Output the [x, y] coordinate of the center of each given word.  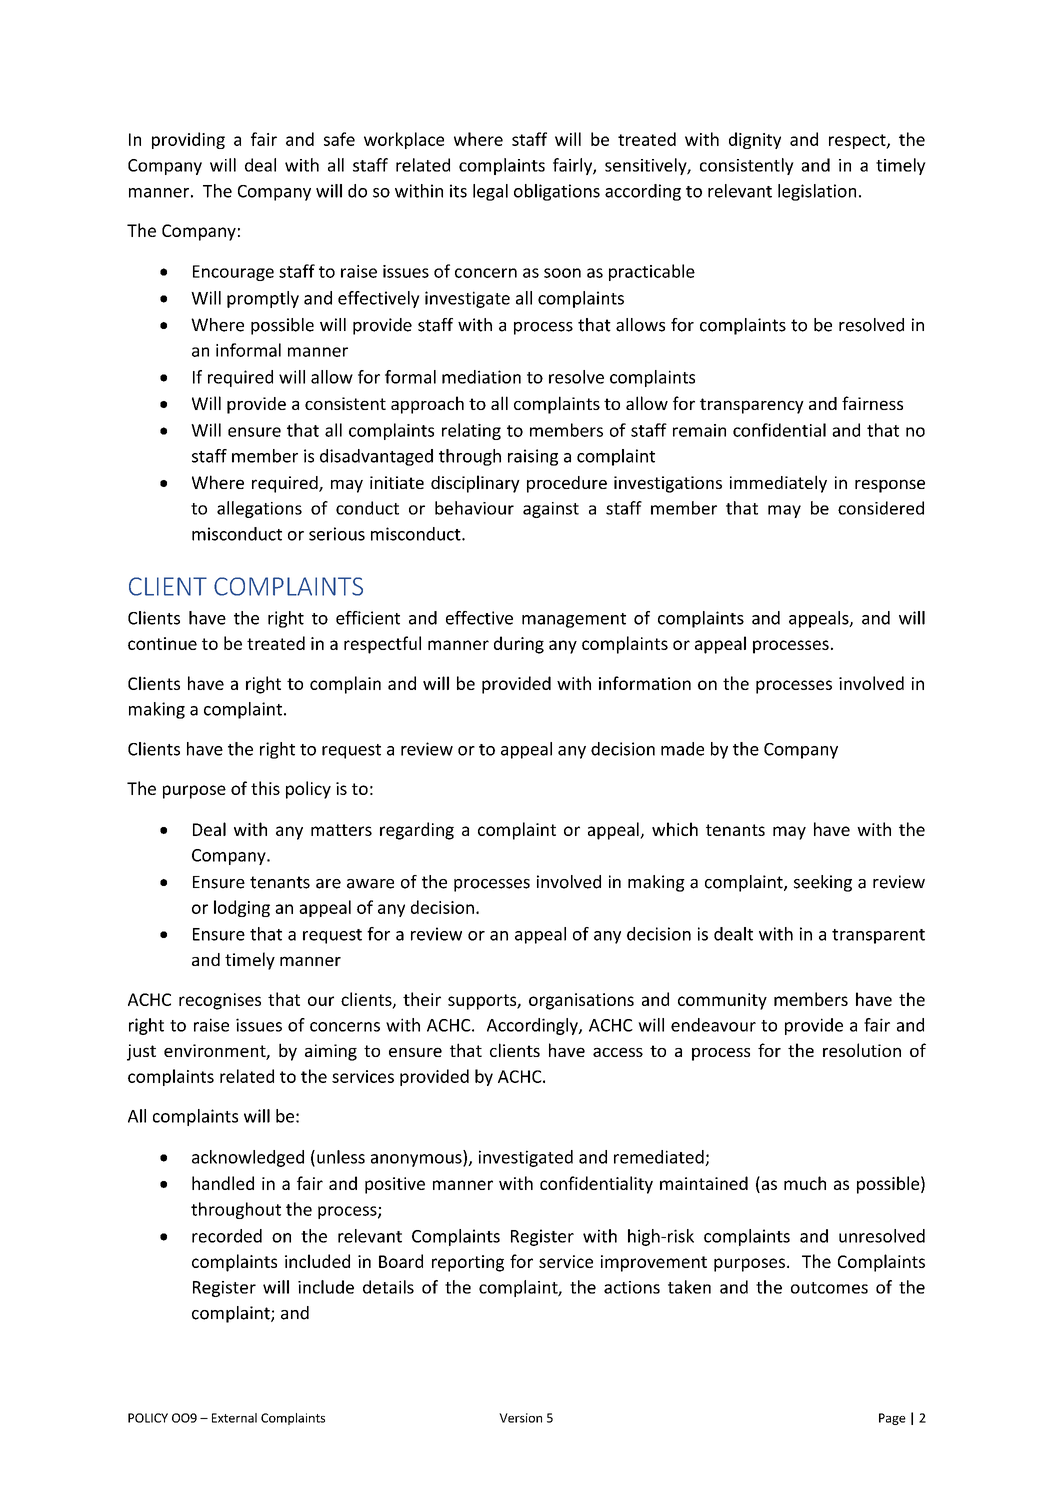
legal [490, 192]
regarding [417, 831]
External [234, 1418]
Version [520, 1418]
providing [188, 140]
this [265, 788]
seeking [823, 883]
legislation [817, 192]
